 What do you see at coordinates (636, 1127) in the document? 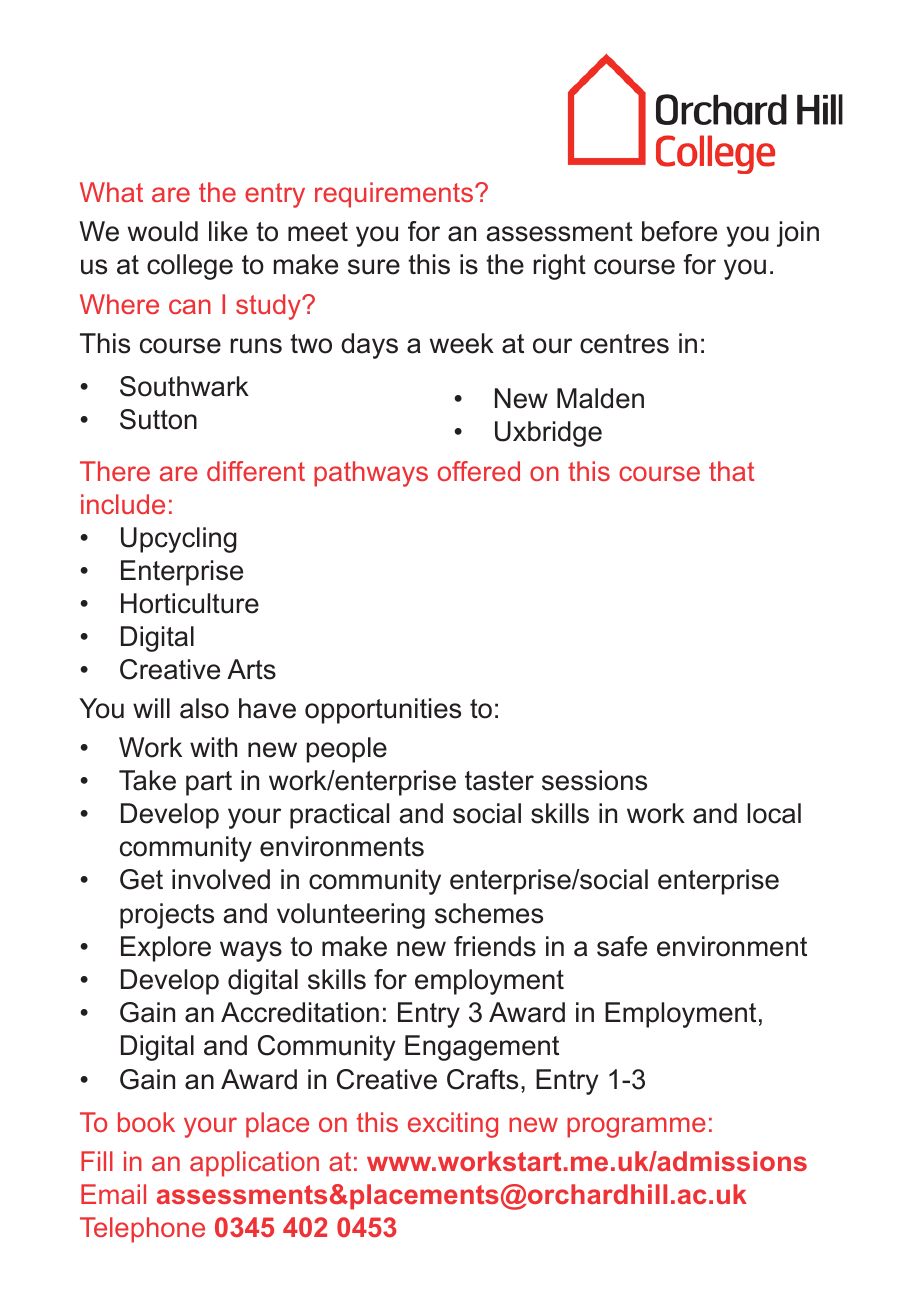
I see `programme` at bounding box center [636, 1127].
